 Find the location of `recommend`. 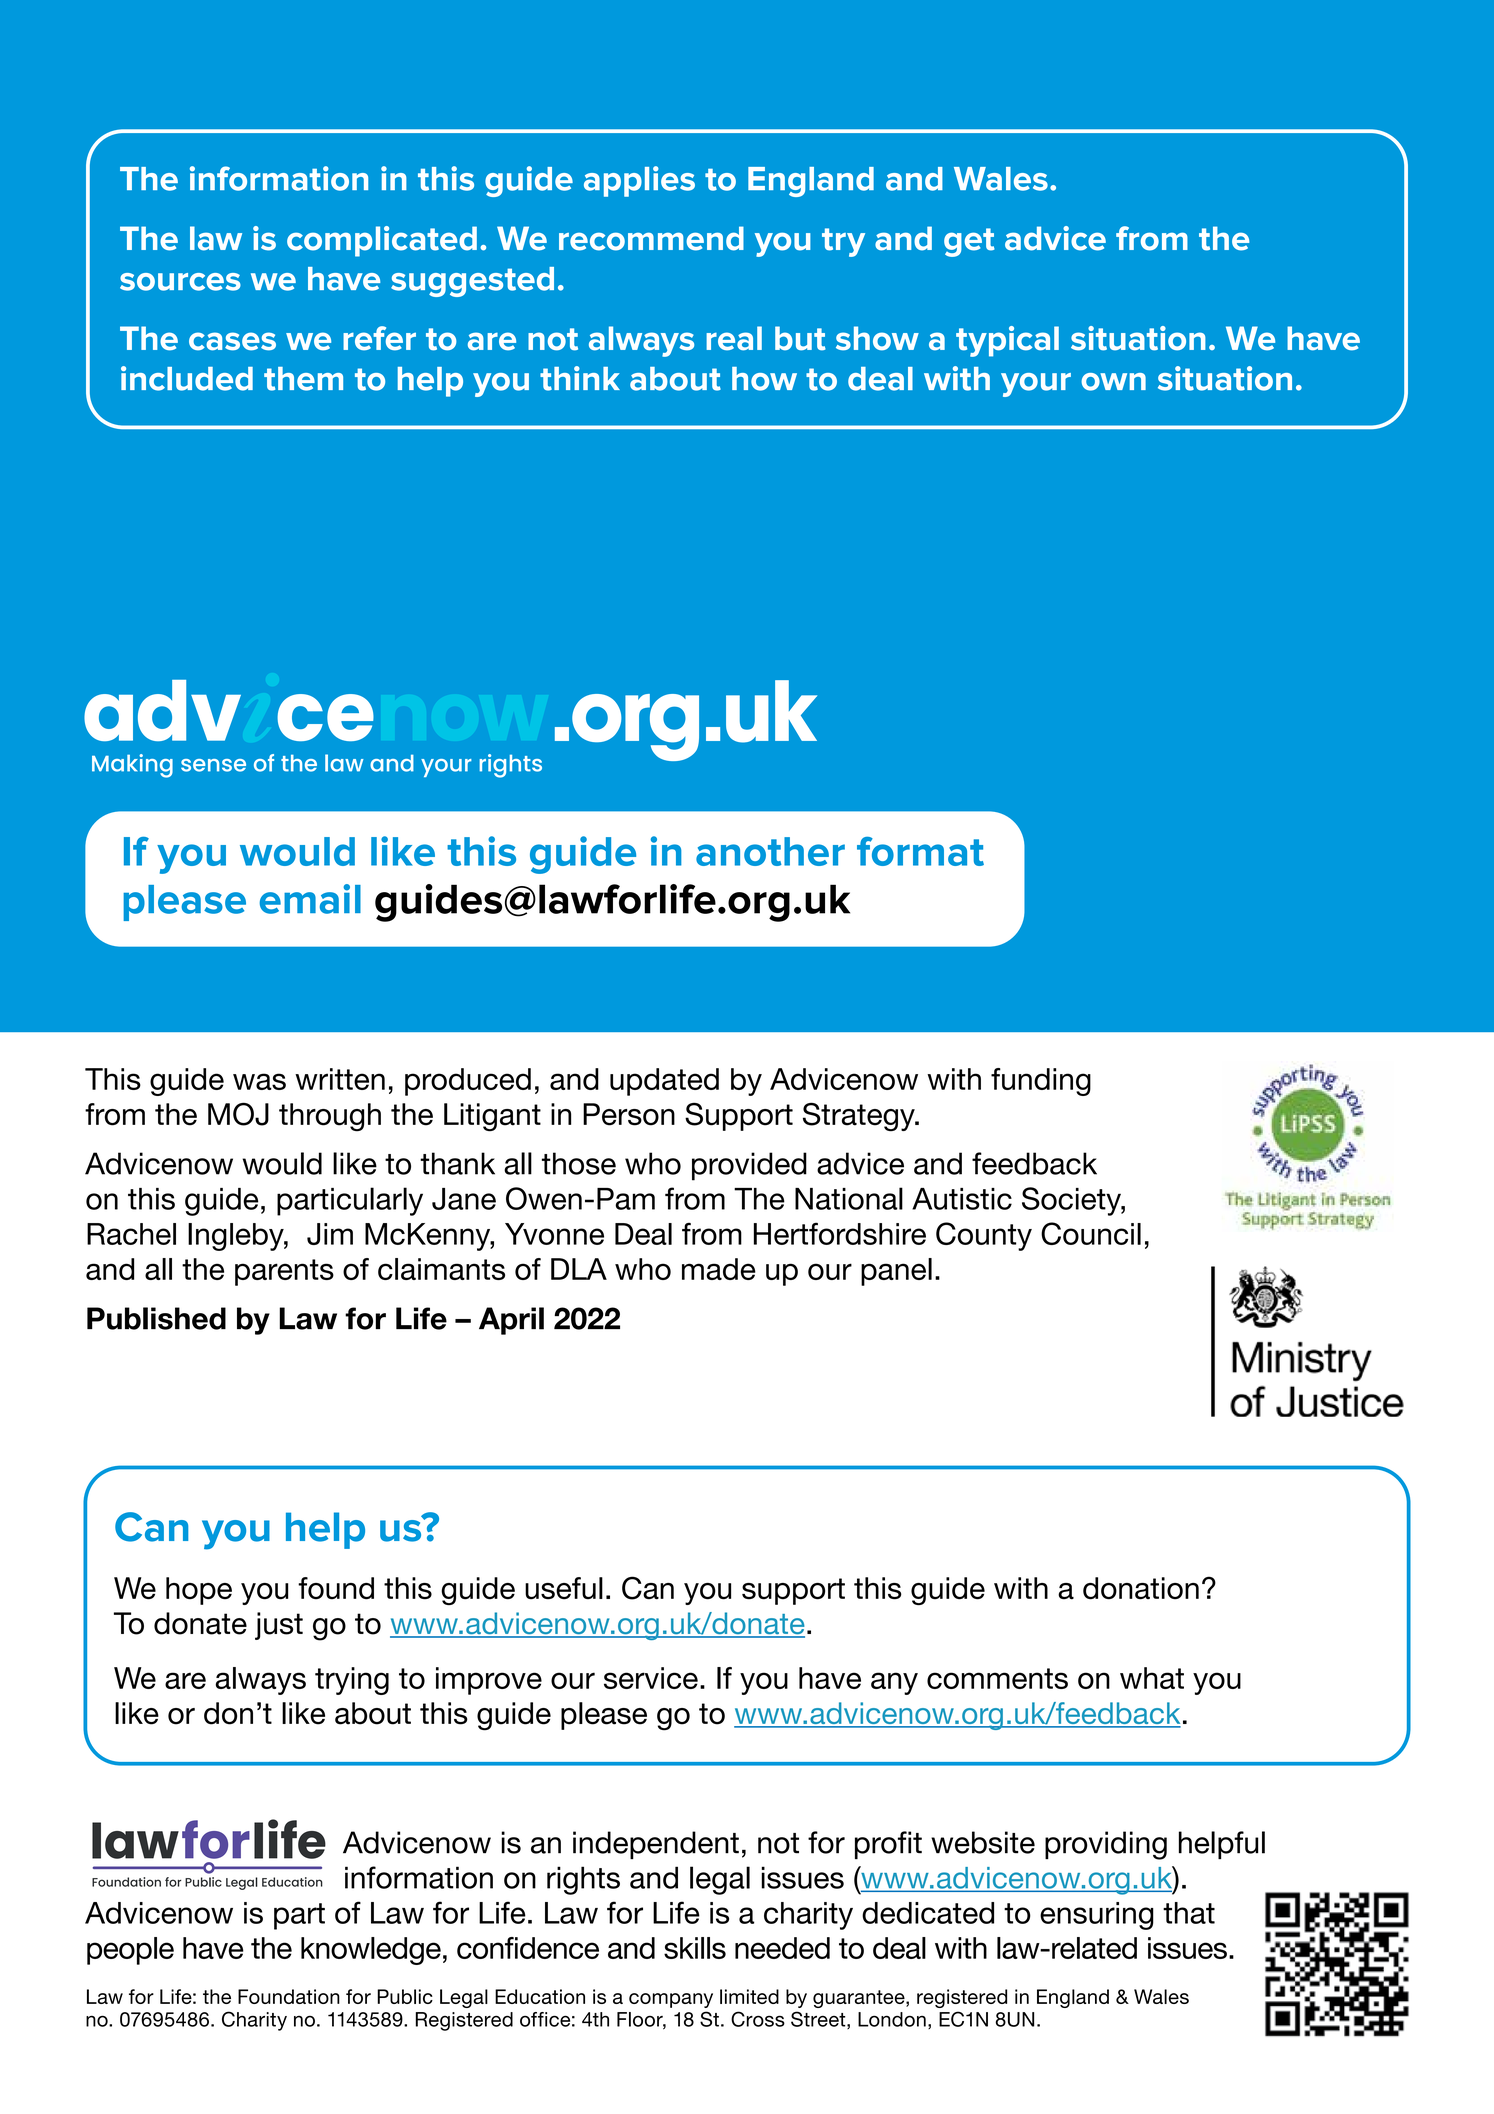

recommend is located at coordinates (651, 238).
